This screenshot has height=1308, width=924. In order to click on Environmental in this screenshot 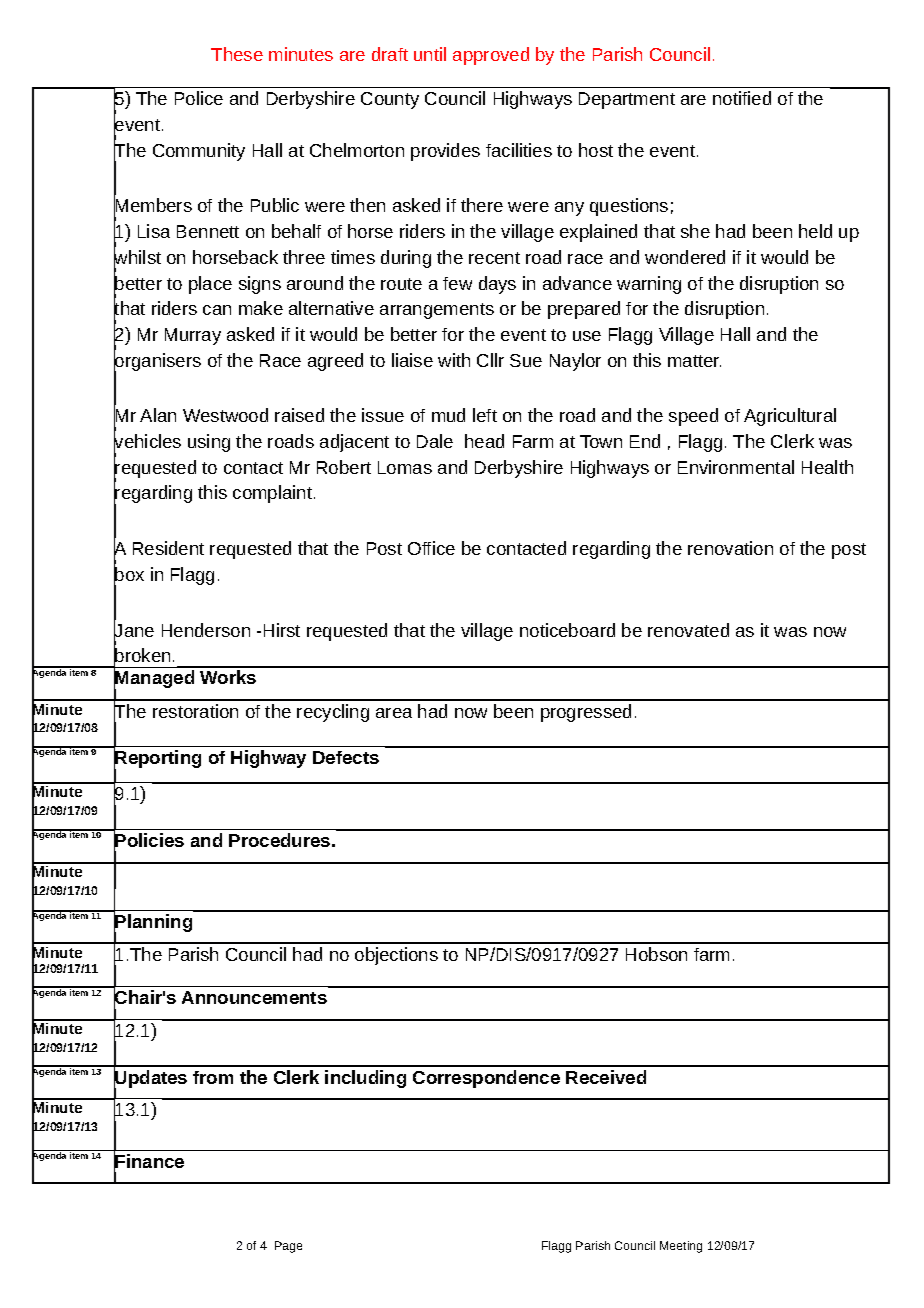, I will do `click(736, 467)`.
